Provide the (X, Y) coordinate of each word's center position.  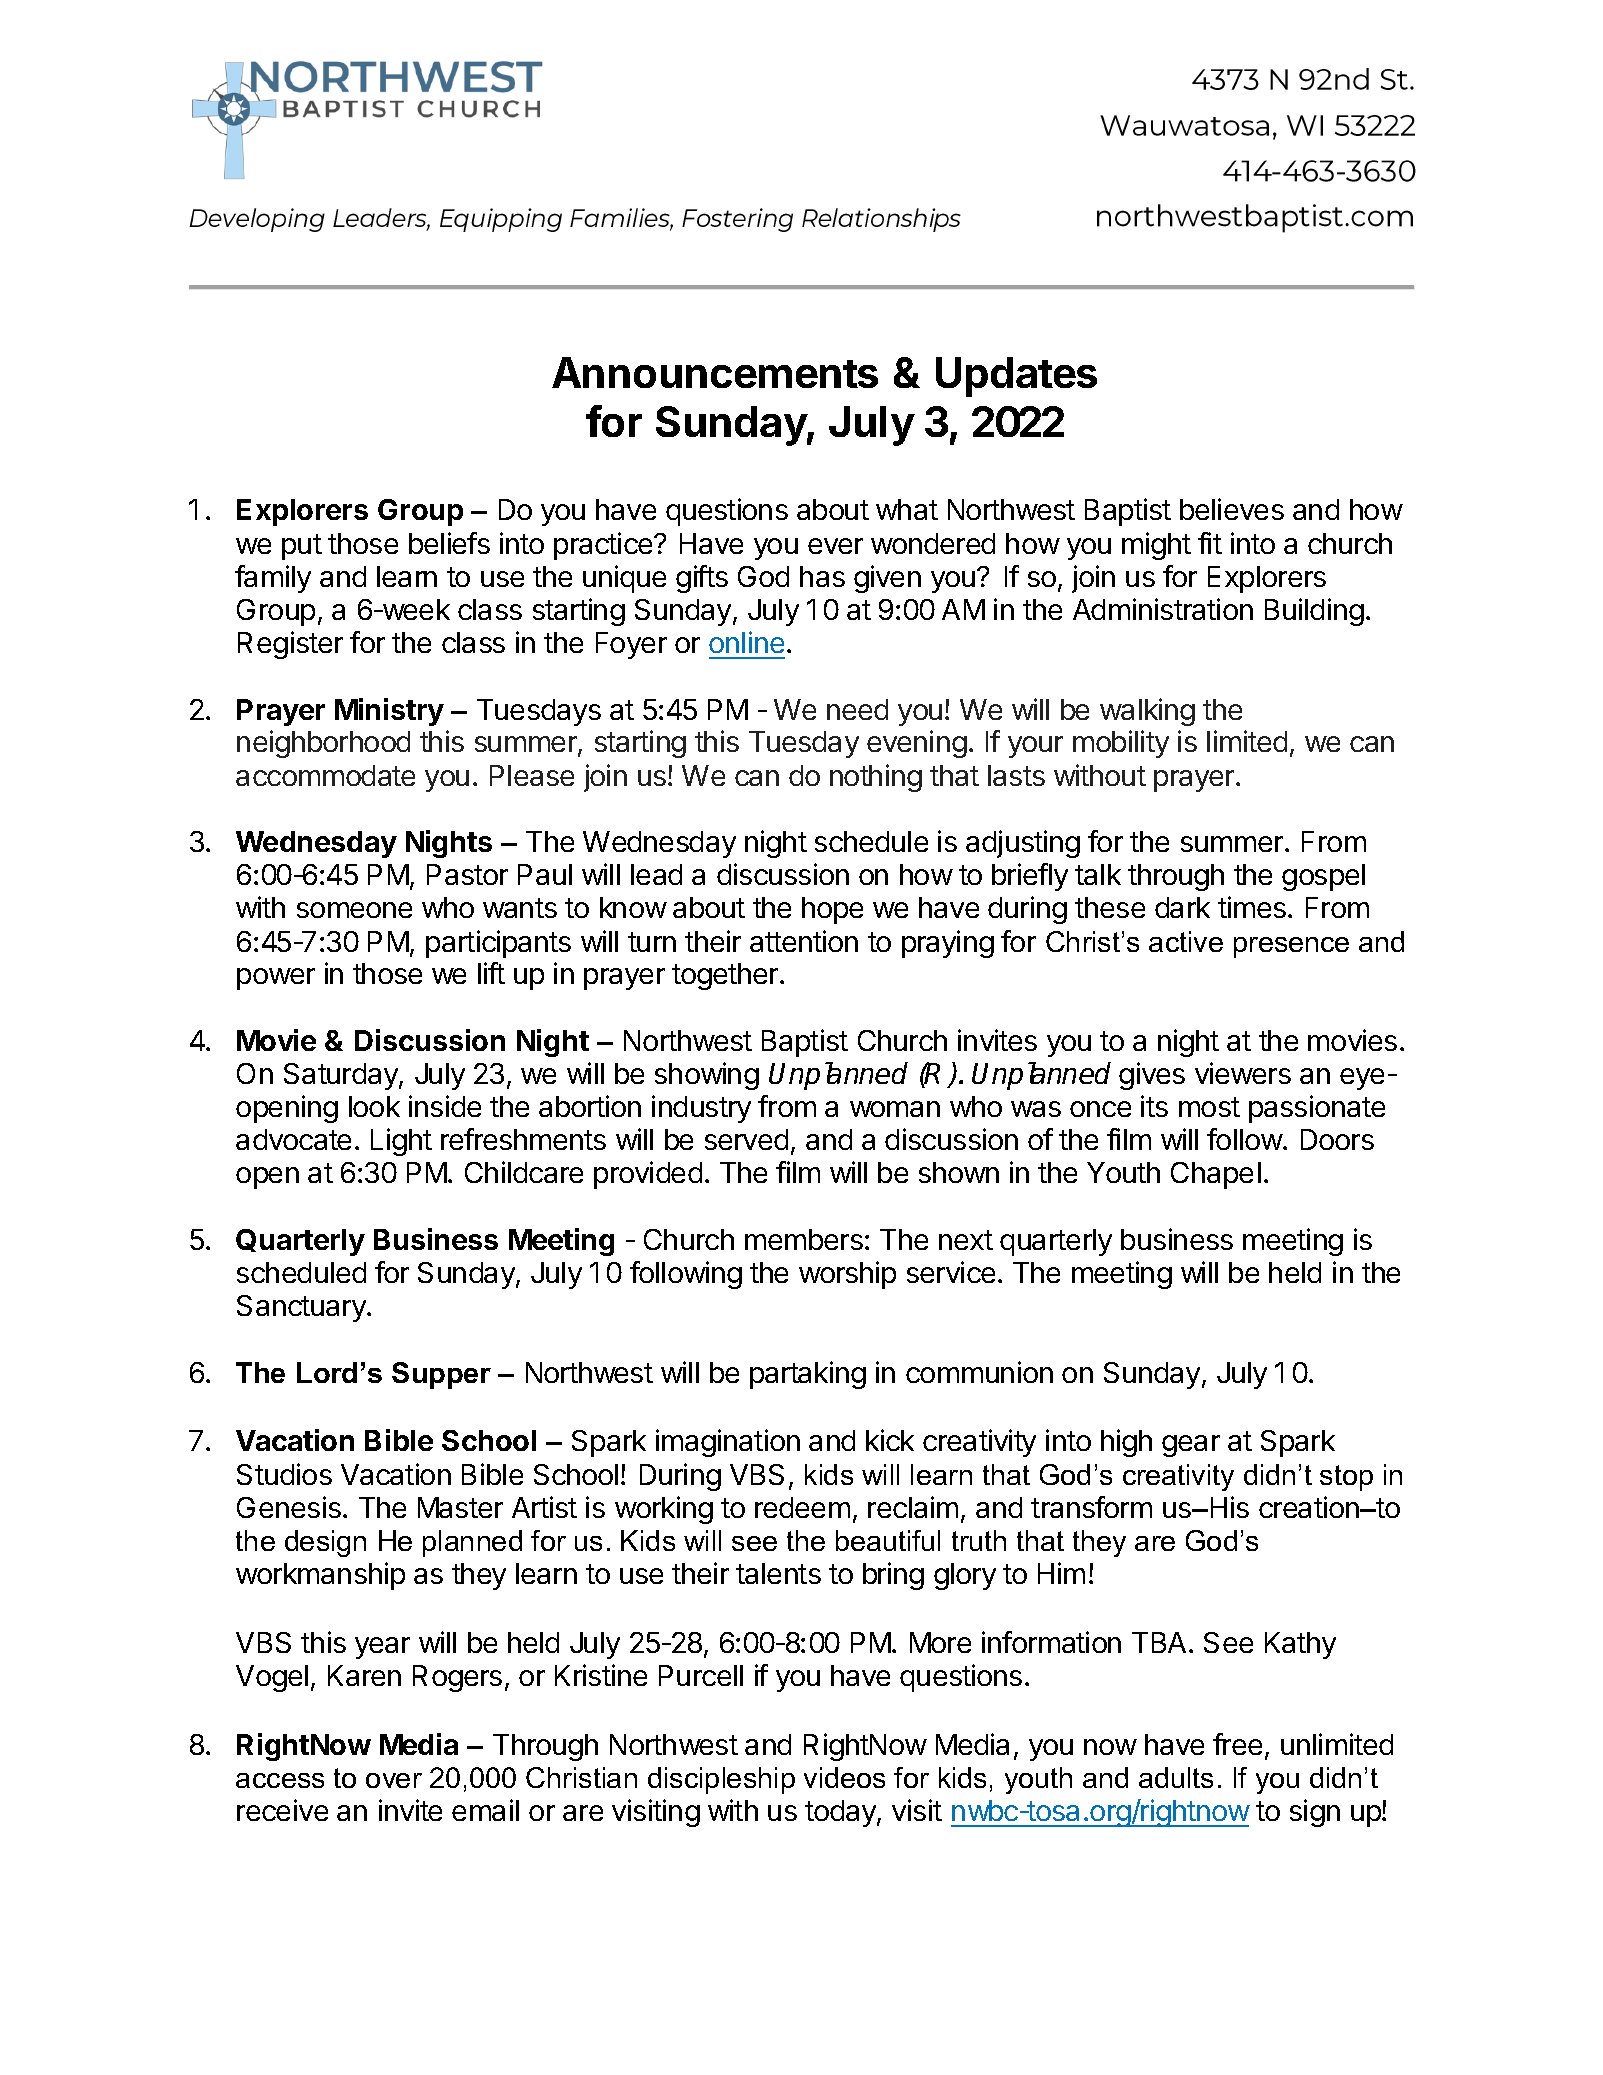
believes (1232, 509)
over (394, 1780)
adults (1176, 1777)
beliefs (449, 543)
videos (844, 1777)
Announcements (715, 372)
